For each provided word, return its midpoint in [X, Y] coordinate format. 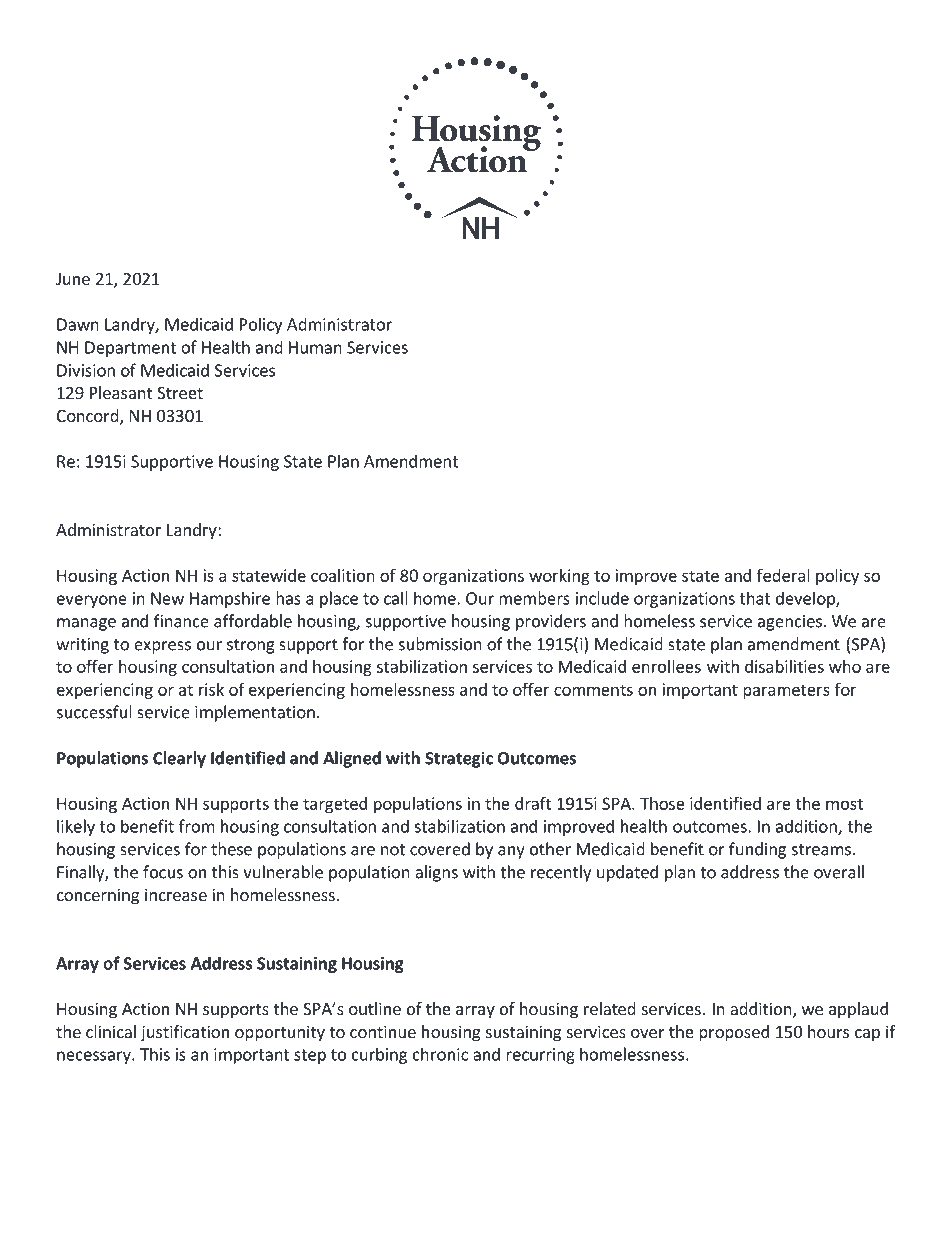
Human [315, 347]
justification [185, 1033]
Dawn [78, 324]
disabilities [784, 666]
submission [440, 644]
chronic [440, 1054]
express [162, 647]
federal [783, 575]
